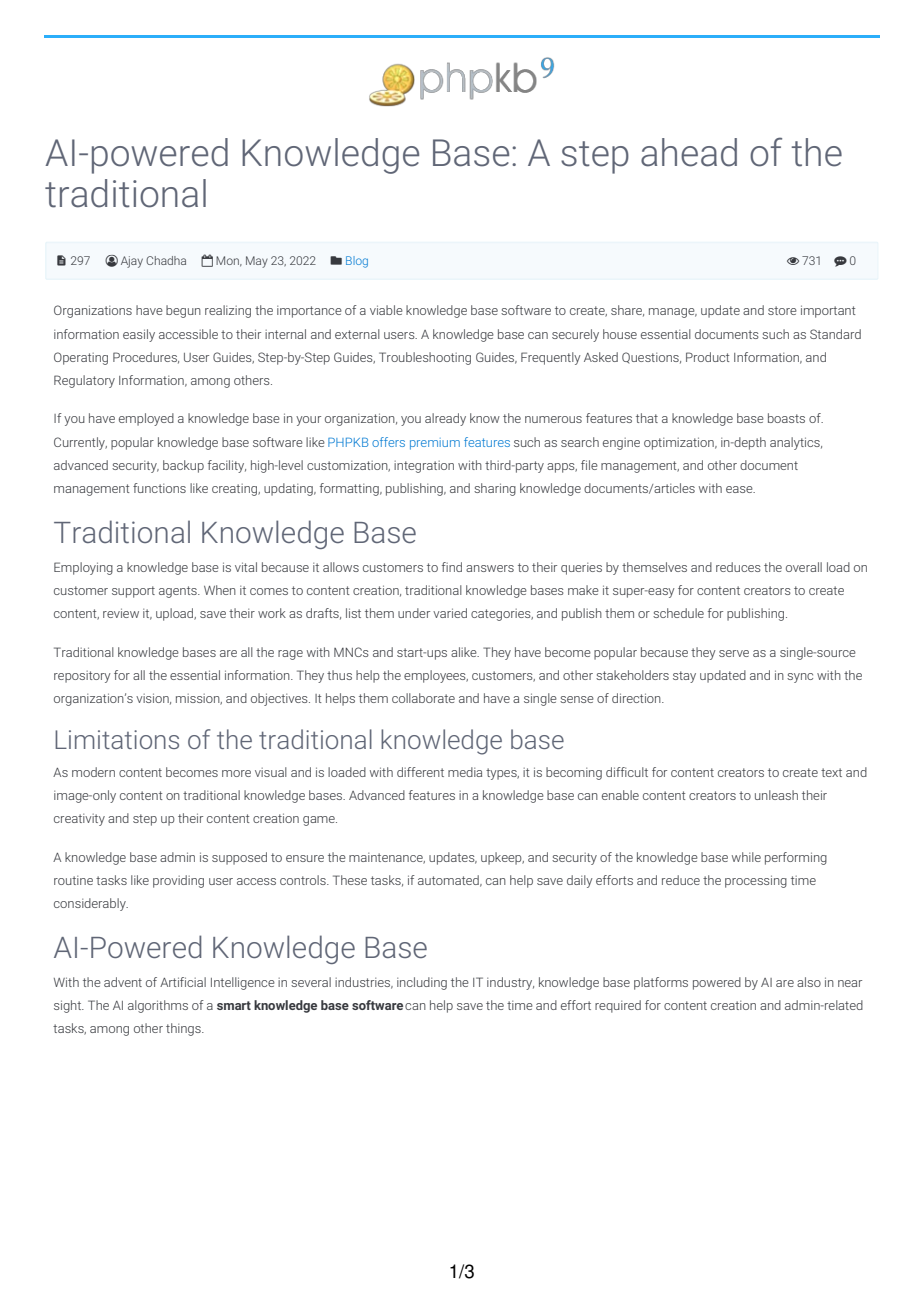 The image size is (924, 1308). I want to click on Ajay, so click(132, 262).
